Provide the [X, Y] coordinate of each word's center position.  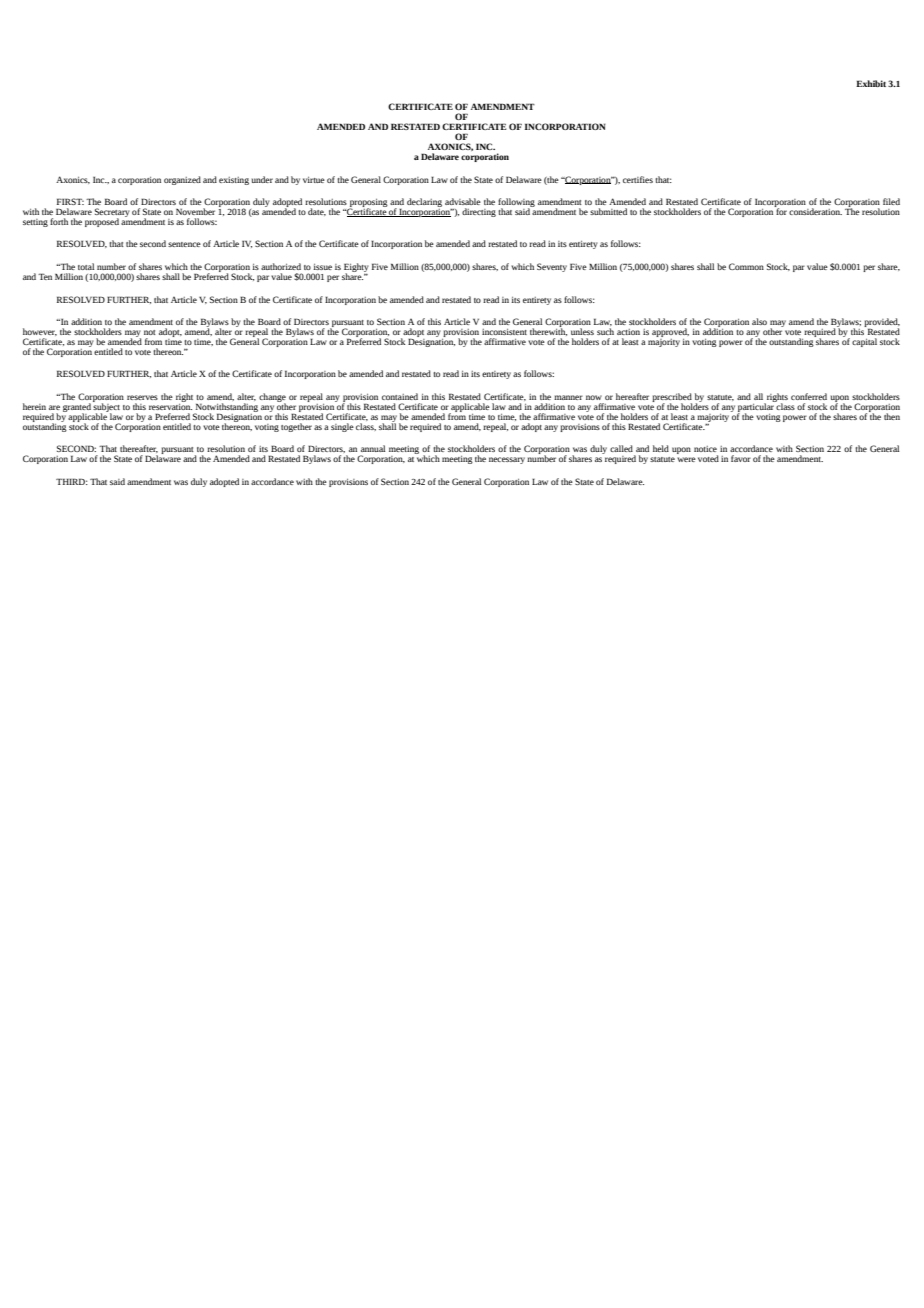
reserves [142, 397]
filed [891, 201]
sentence [184, 244]
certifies [638, 179]
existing [234, 181]
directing [479, 212]
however [40, 332]
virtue [314, 180]
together [296, 427]
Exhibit [871, 83]
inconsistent [504, 332]
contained [400, 396]
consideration [815, 211]
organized [182, 180]
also [759, 321]
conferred [809, 396]
